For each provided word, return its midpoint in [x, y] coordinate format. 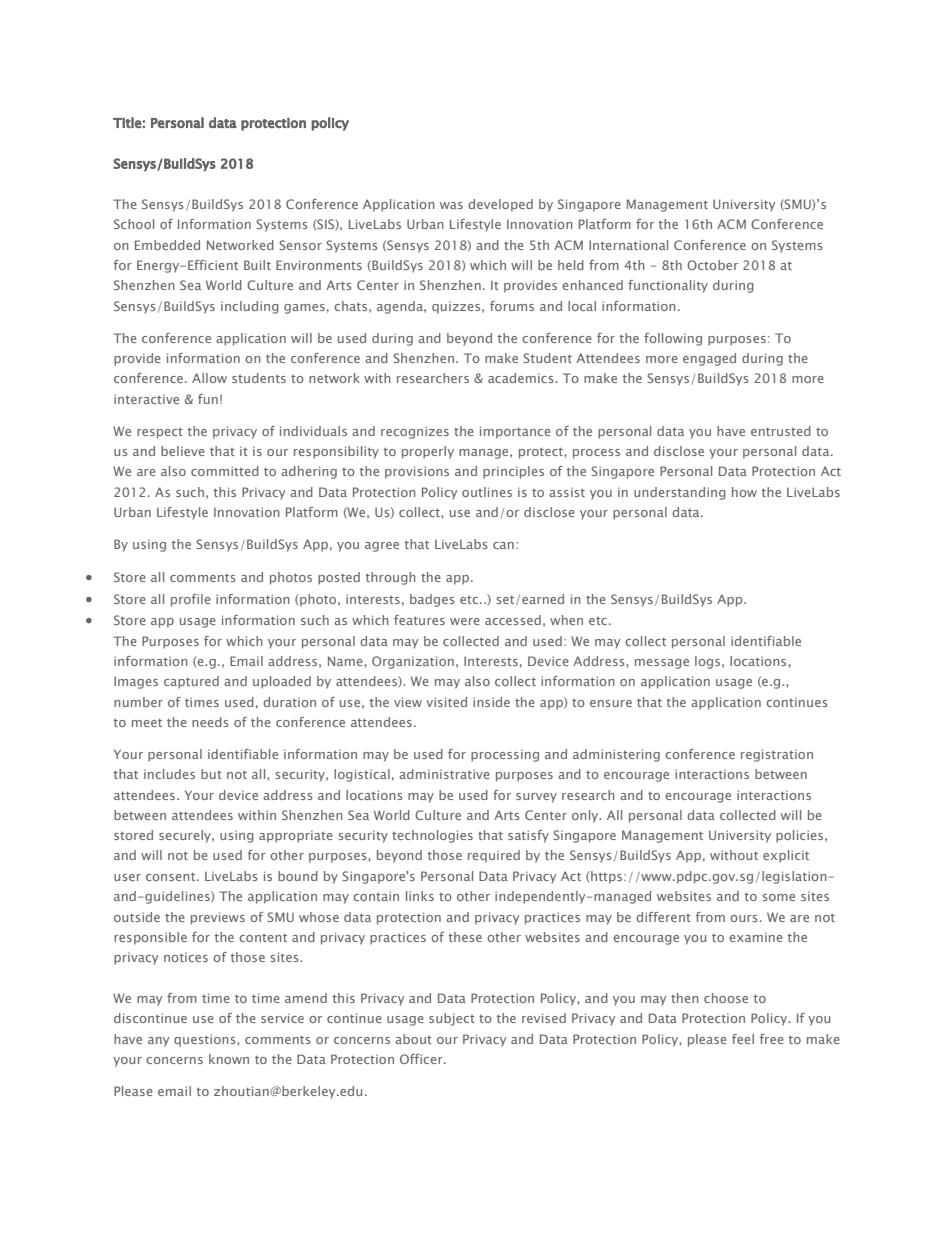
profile [191, 600]
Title [127, 122]
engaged [709, 359]
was [451, 205]
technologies [432, 836]
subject [452, 1019]
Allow [209, 378]
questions [206, 1040]
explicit [786, 856]
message [662, 664]
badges [432, 600]
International [628, 245]
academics [522, 378]
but [211, 774]
